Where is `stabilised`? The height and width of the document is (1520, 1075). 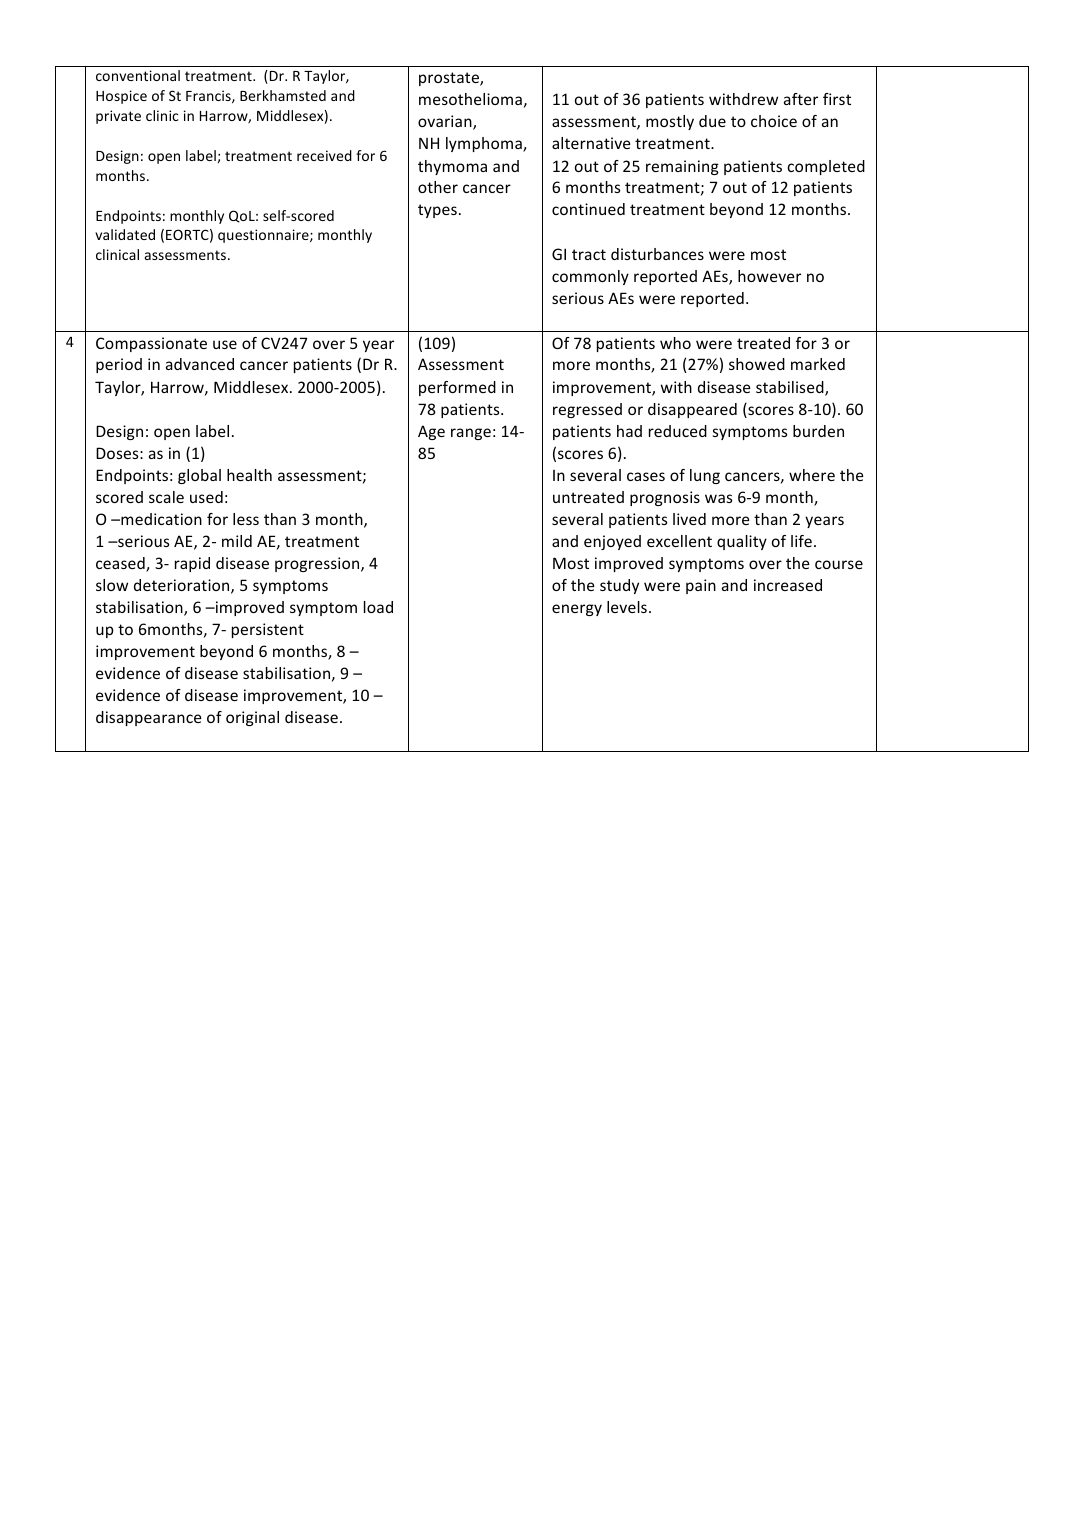
stabilised is located at coordinates (791, 388).
